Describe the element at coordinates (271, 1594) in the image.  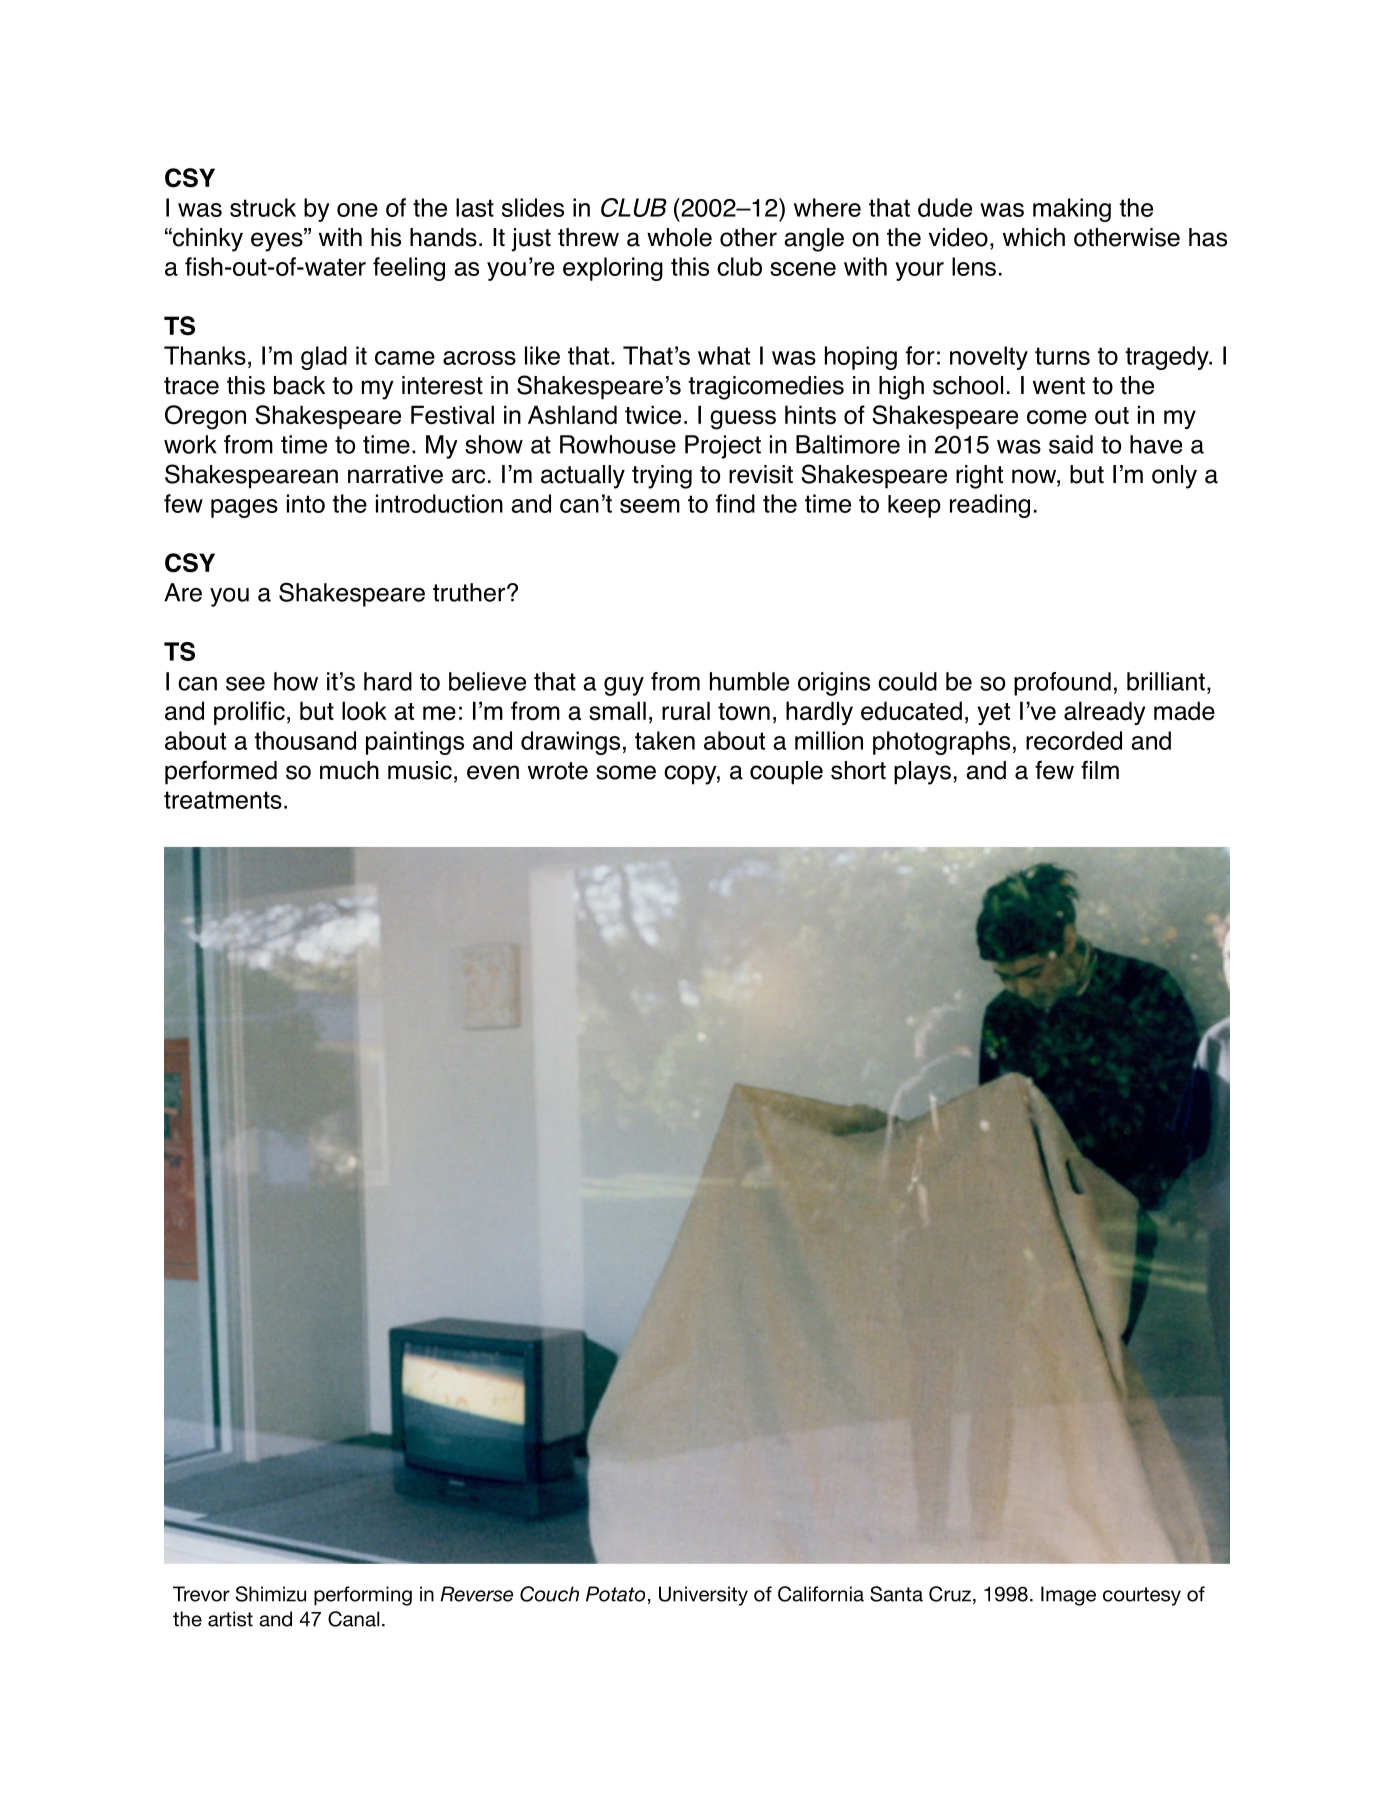
I see `Shimizu` at that location.
